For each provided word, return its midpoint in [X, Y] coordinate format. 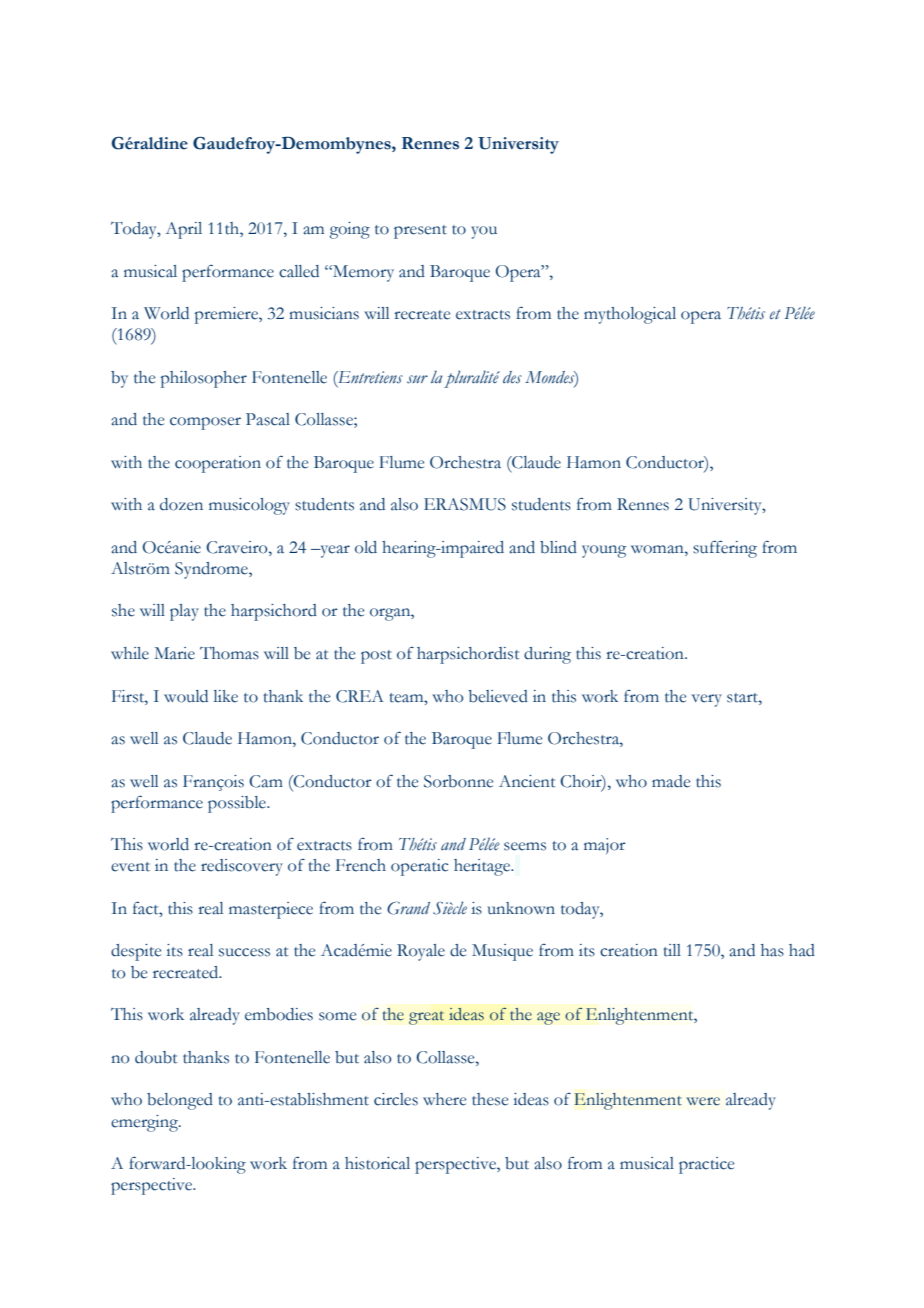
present [420, 232]
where [444, 1099]
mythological [630, 315]
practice [706, 1165]
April [183, 230]
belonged [180, 1101]
